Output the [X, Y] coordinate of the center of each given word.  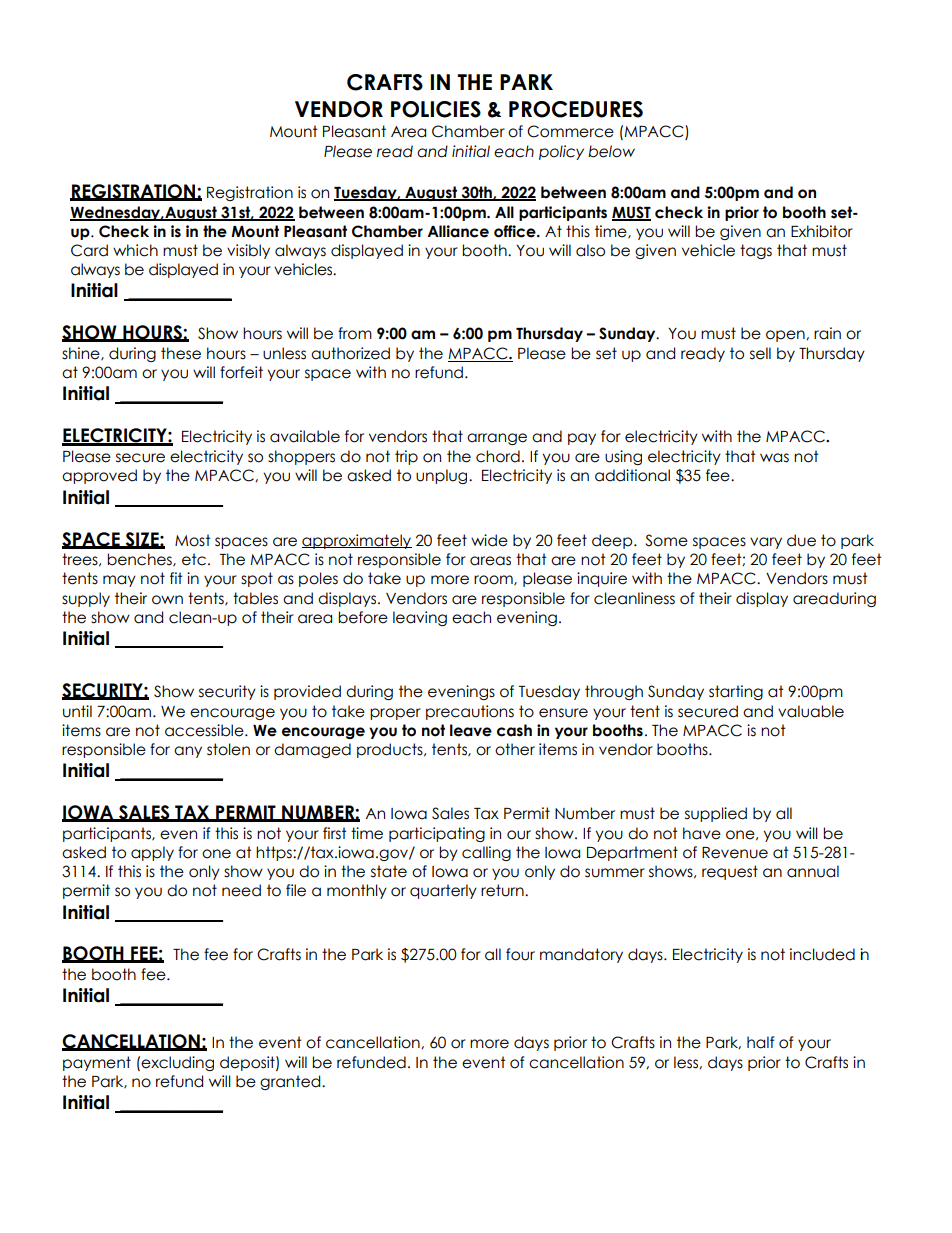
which [135, 250]
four [520, 954]
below [611, 151]
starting [736, 692]
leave [471, 730]
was [774, 458]
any [188, 752]
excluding [177, 1063]
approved [99, 476]
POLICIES [436, 109]
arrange [497, 439]
